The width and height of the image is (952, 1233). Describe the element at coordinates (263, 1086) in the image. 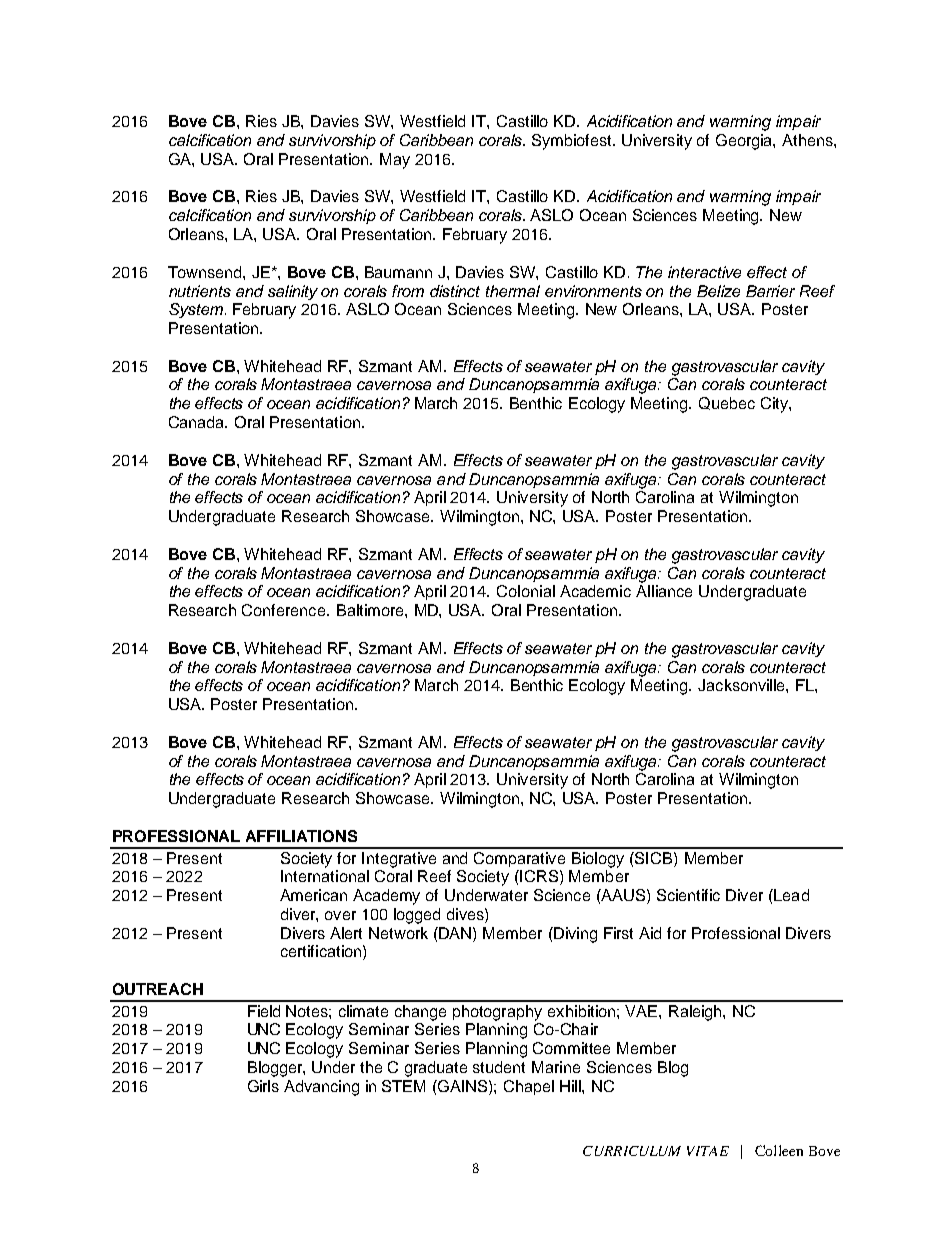

I see `Girls` at that location.
